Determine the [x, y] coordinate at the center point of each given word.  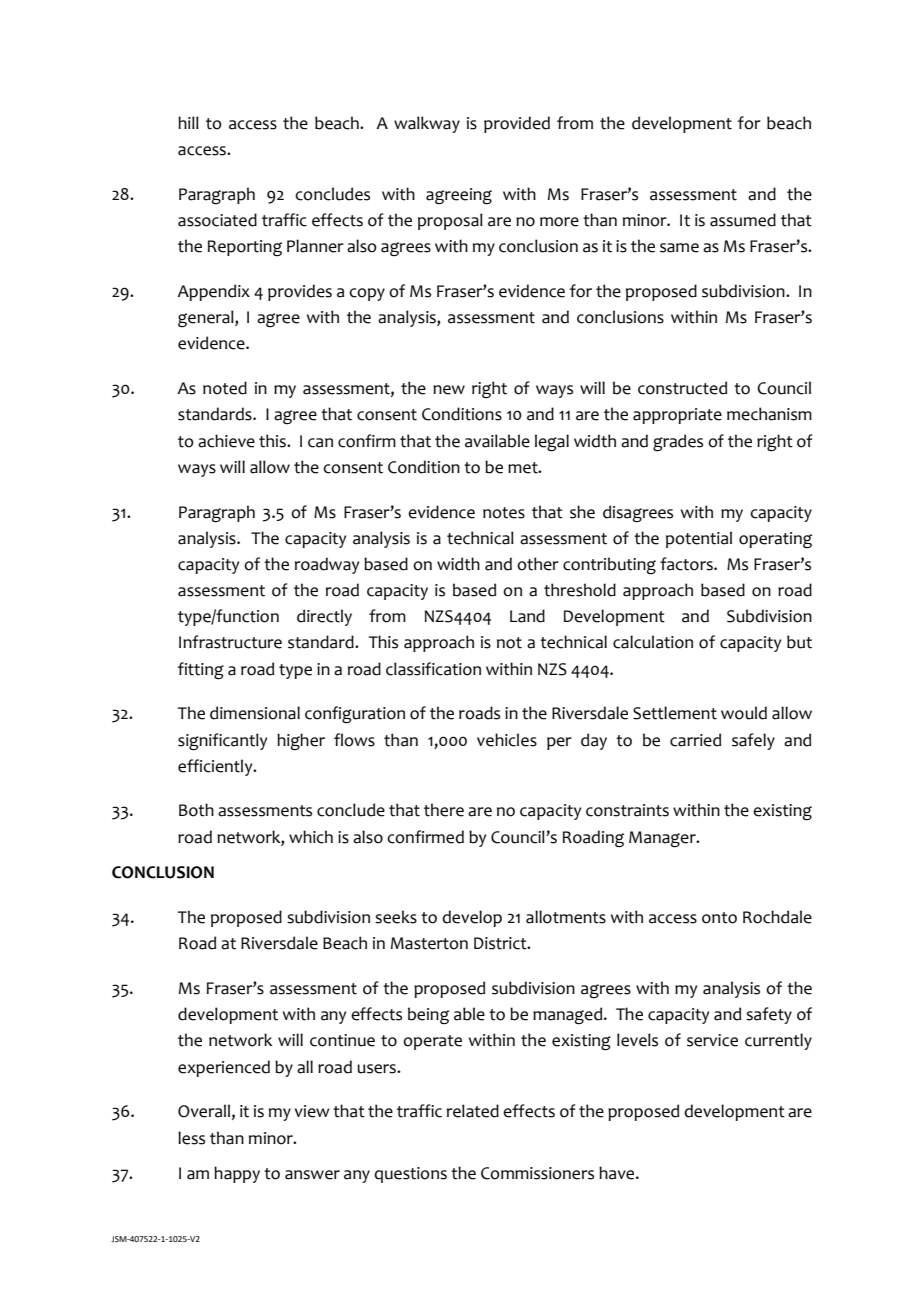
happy [237, 1174]
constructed [682, 388]
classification [433, 669]
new [449, 390]
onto [719, 918]
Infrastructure [230, 642]
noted [225, 388]
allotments [566, 917]
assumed [743, 220]
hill [188, 122]
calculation [653, 642]
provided [517, 124]
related [473, 1111]
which [311, 837]
